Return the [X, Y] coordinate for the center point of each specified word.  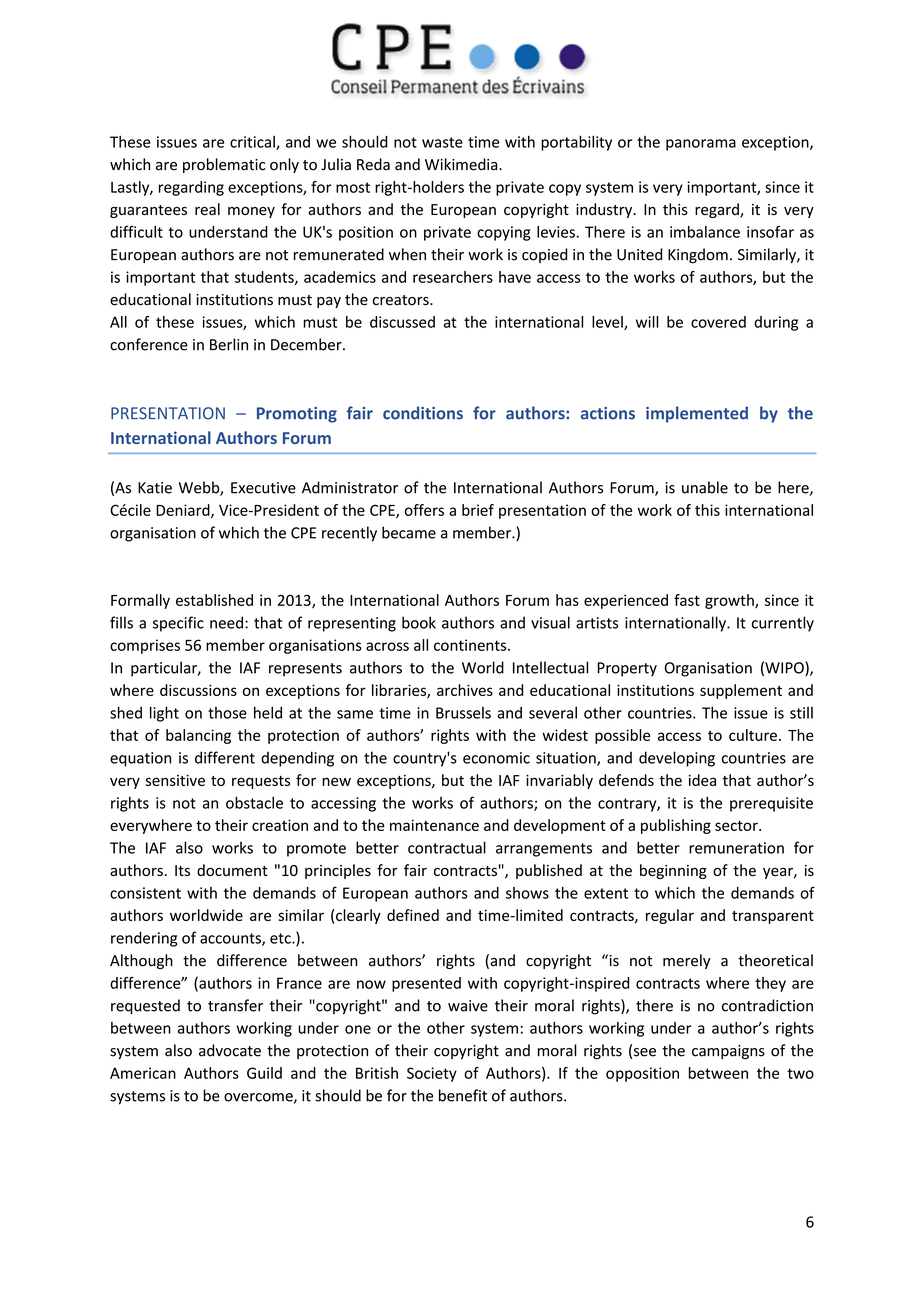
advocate [230, 1050]
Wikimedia [462, 164]
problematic [224, 165]
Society [432, 1074]
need [226, 622]
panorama [701, 145]
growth [730, 601]
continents [471, 645]
